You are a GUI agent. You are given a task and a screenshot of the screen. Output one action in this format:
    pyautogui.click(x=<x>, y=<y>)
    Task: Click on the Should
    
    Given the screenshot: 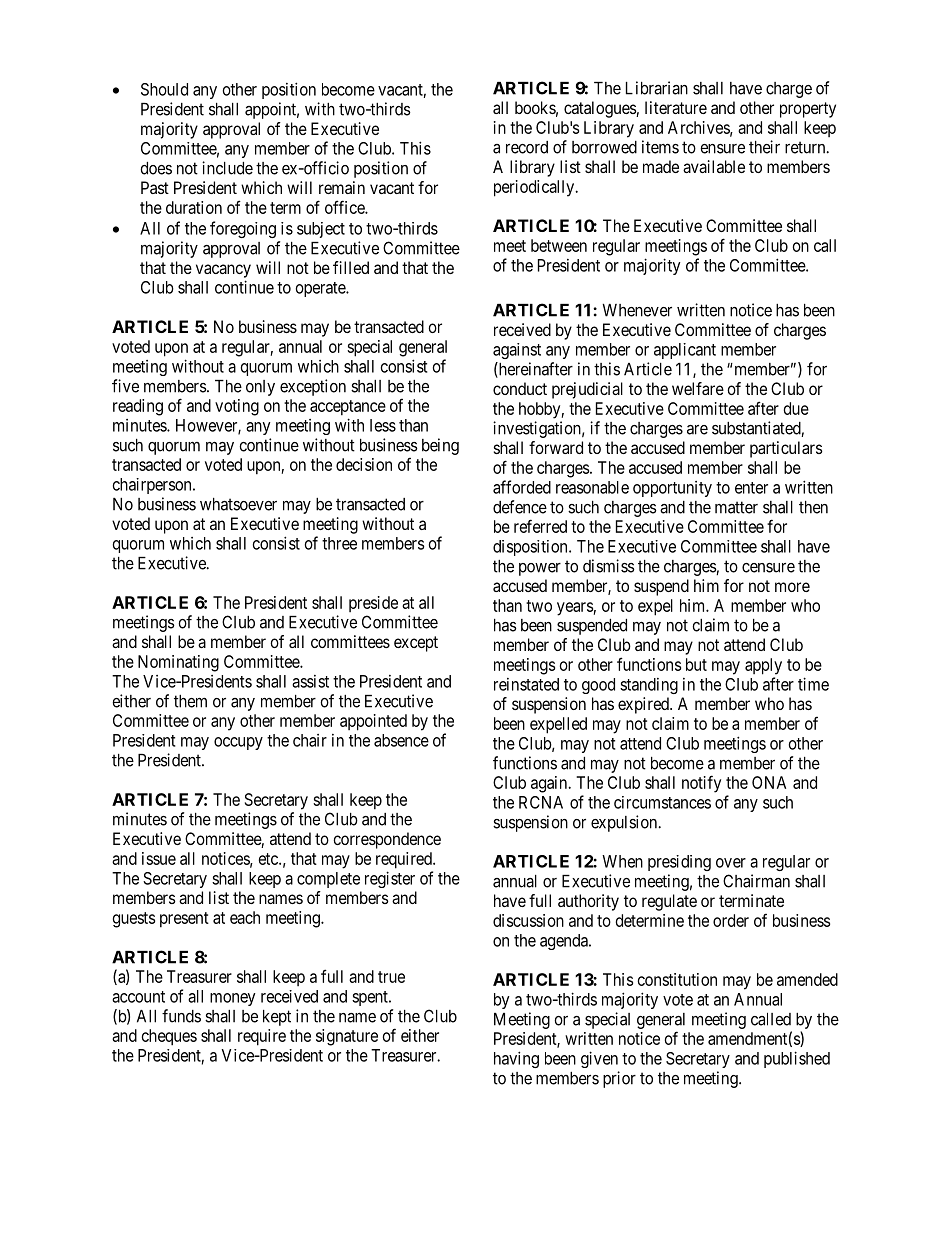 What is the action you would take?
    pyautogui.click(x=164, y=89)
